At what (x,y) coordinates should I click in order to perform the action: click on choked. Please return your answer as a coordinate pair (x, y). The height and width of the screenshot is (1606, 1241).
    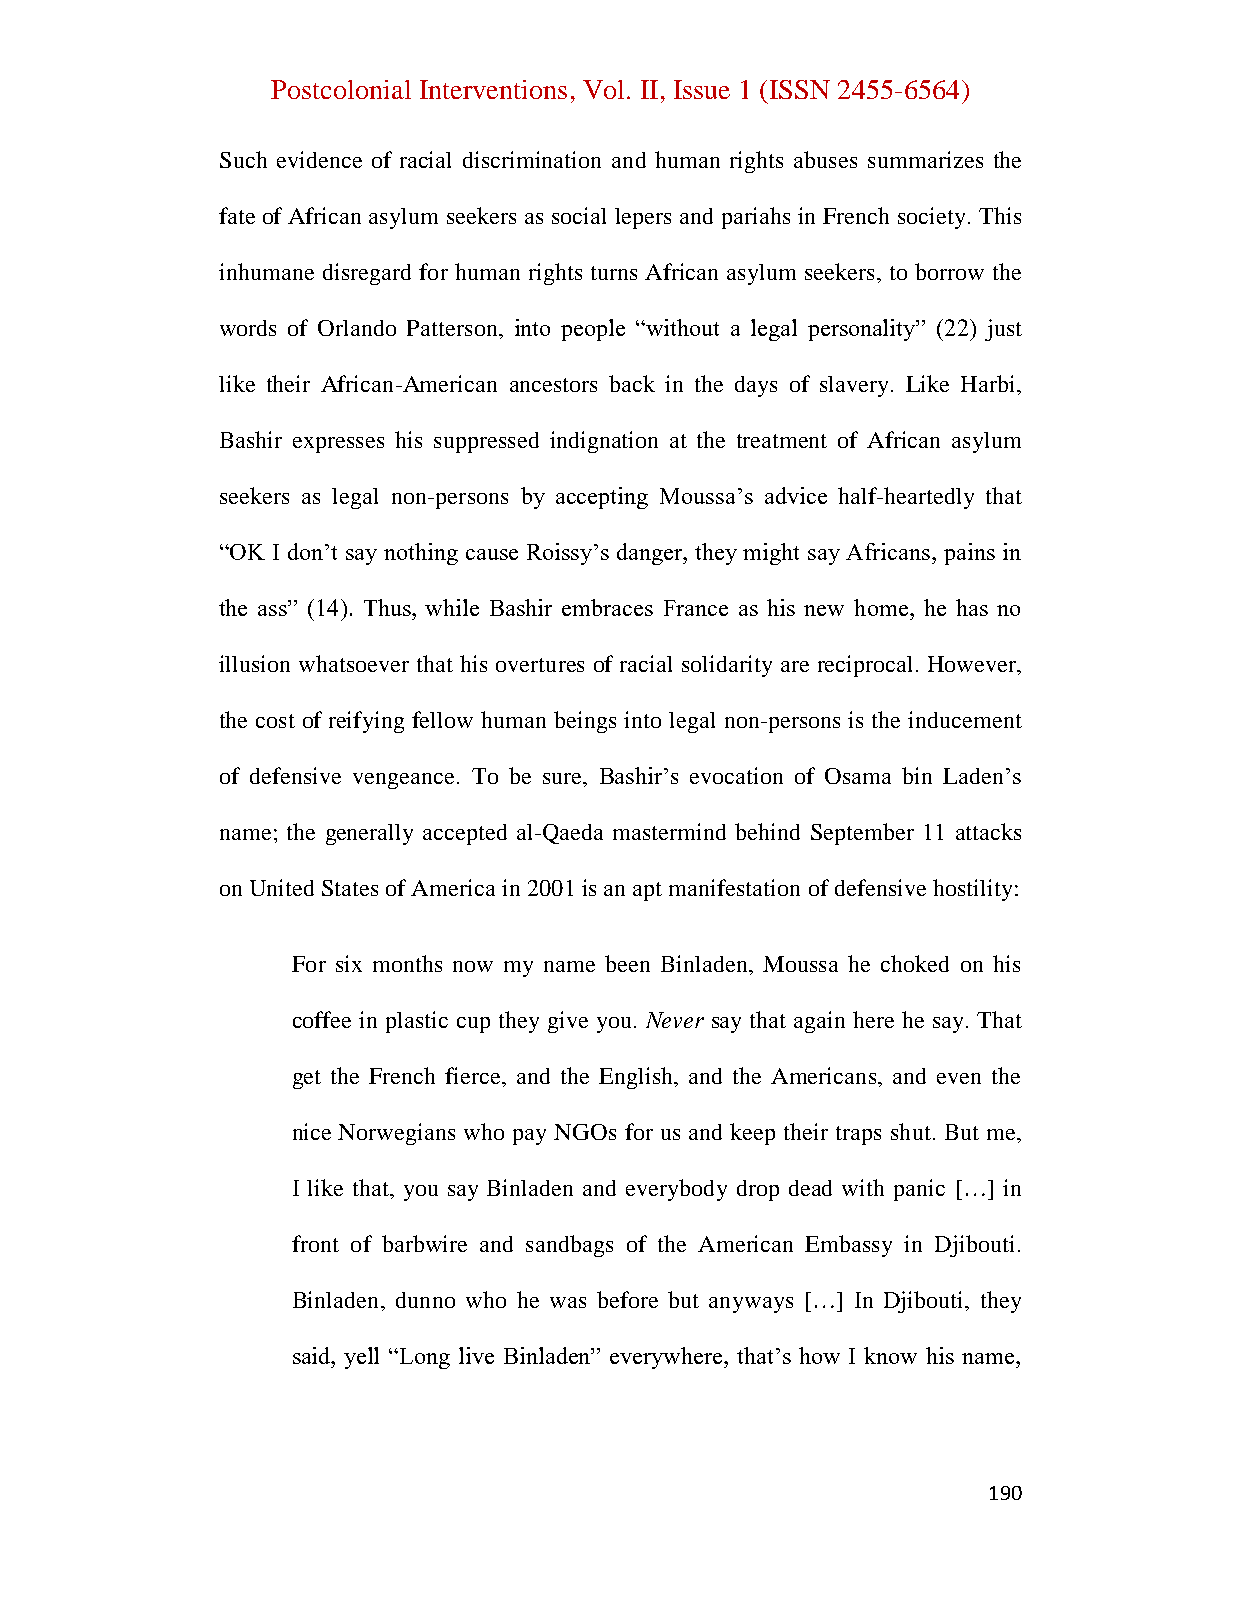
    Looking at the image, I should click on (915, 963).
